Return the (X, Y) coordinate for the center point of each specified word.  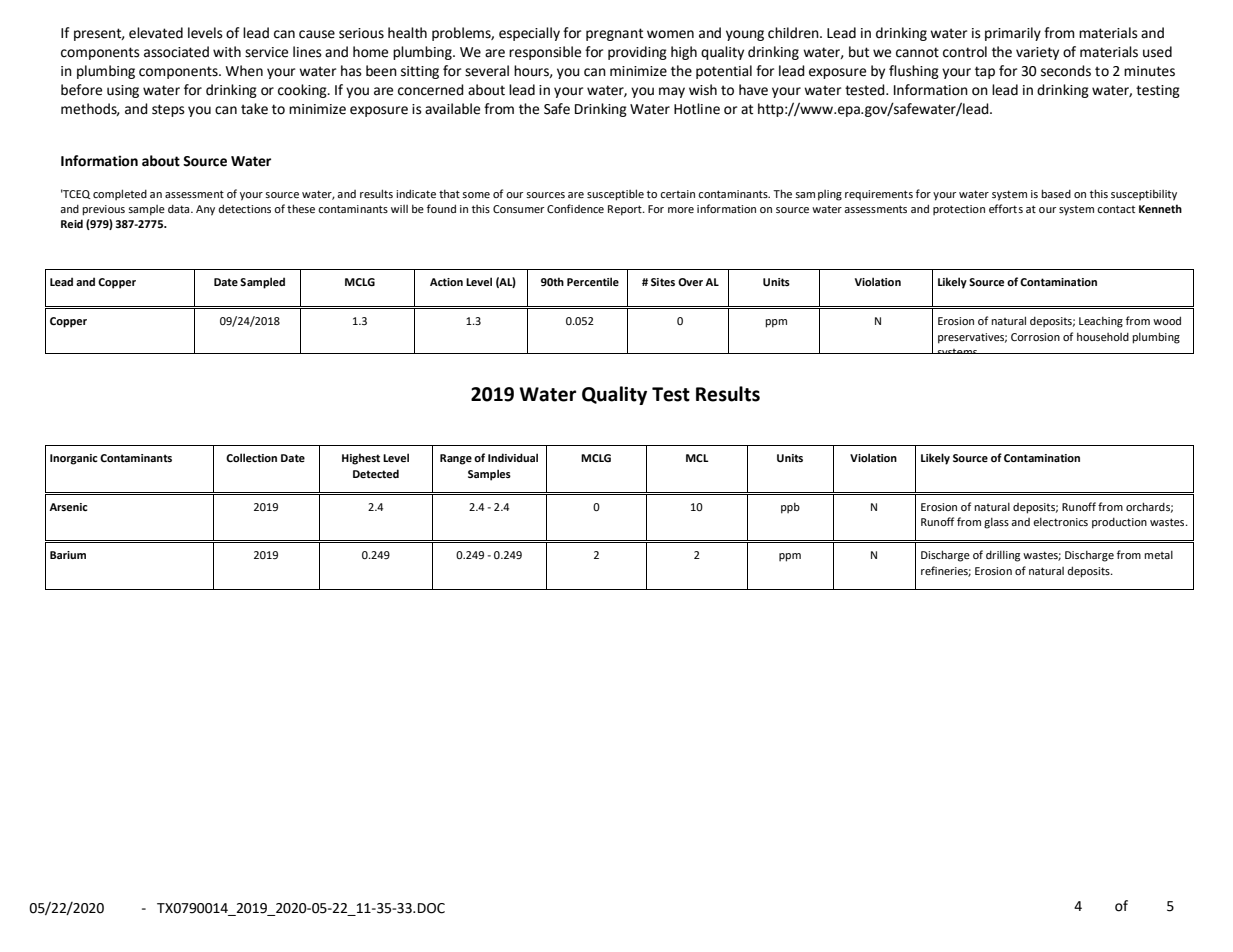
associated (176, 52)
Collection (251, 457)
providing (637, 53)
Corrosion (1035, 337)
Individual (513, 457)
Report (626, 210)
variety (1037, 53)
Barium (68, 555)
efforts (1006, 208)
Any (205, 210)
